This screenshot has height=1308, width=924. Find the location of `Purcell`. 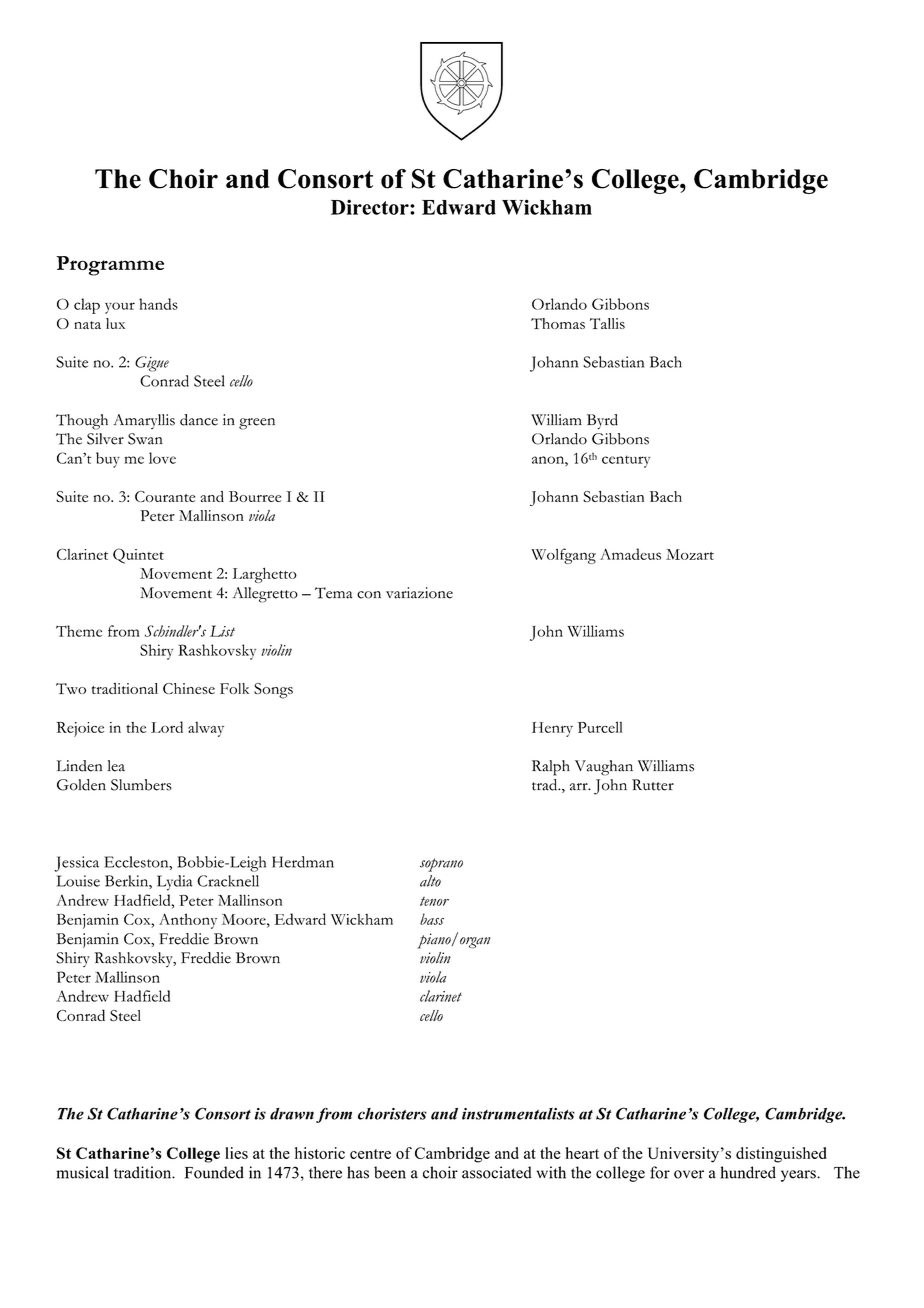

Purcell is located at coordinates (600, 727).
